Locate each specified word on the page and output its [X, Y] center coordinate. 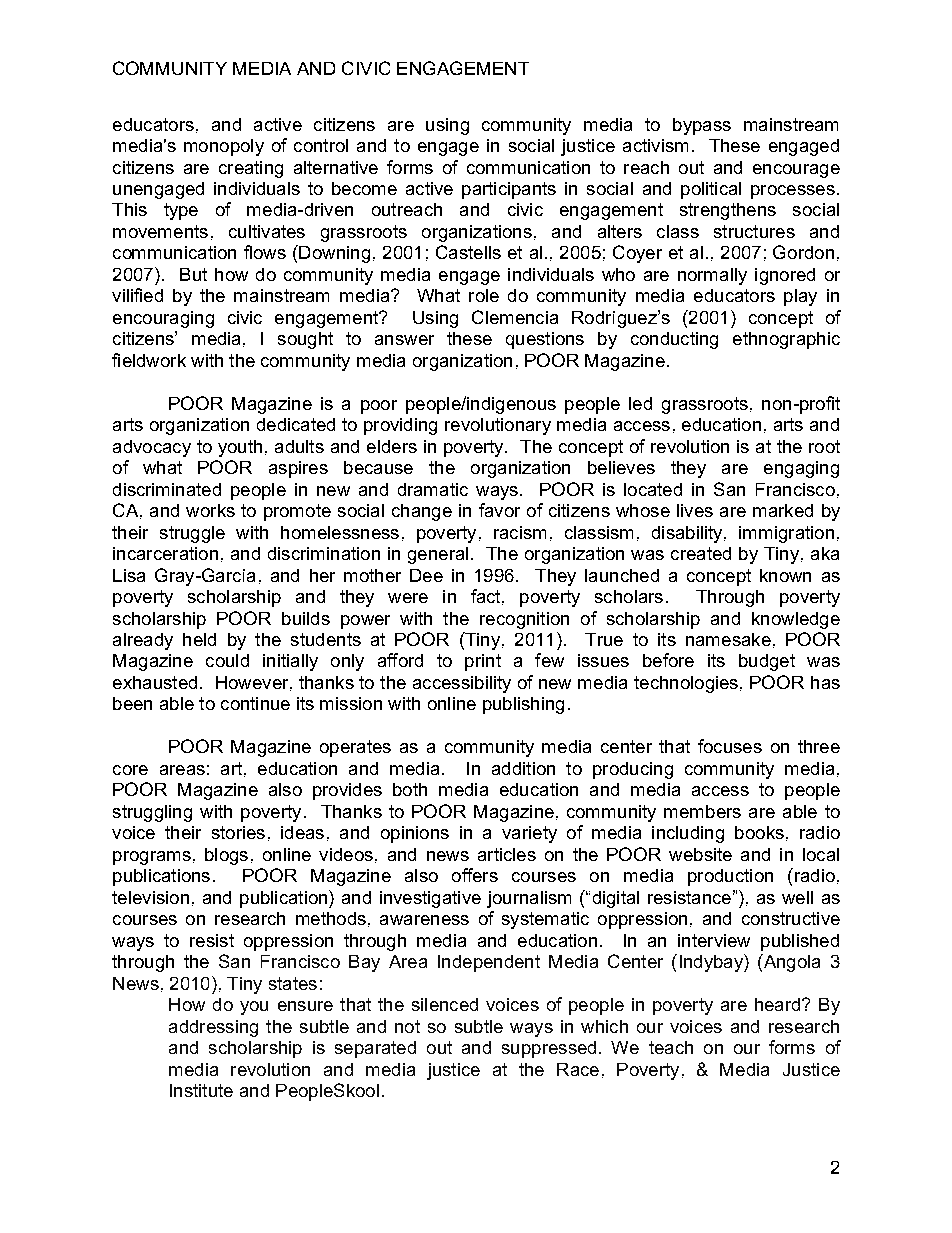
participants [509, 190]
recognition [524, 620]
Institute [201, 1090]
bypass [702, 126]
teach [671, 1047]
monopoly [224, 147]
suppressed [549, 1049]
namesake [728, 639]
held [199, 639]
